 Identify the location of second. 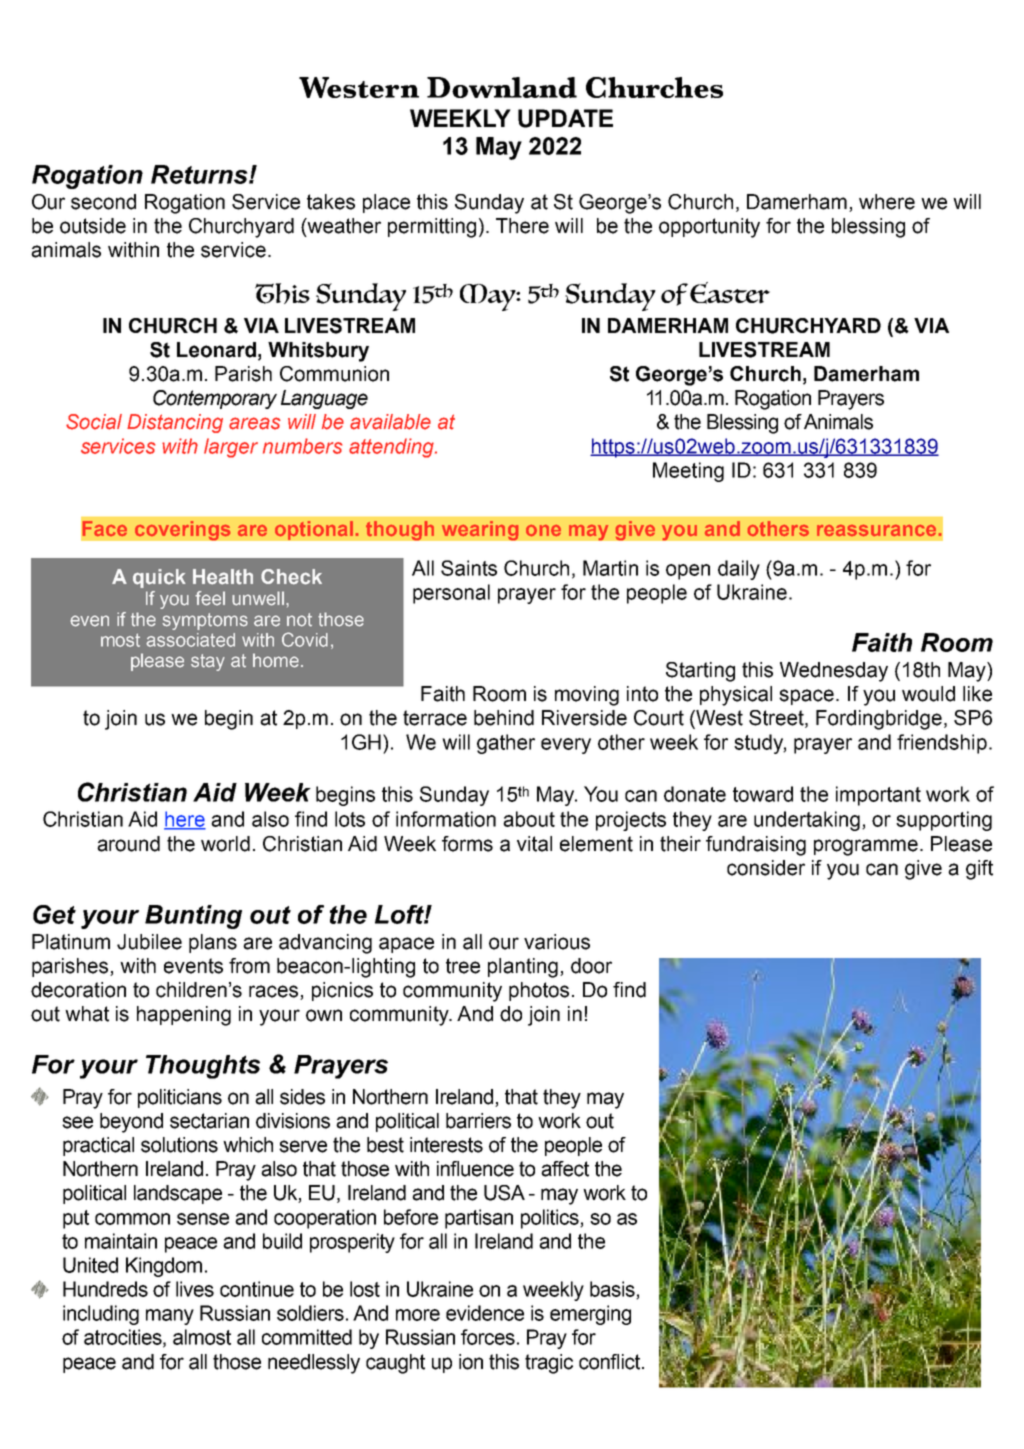
(103, 202).
